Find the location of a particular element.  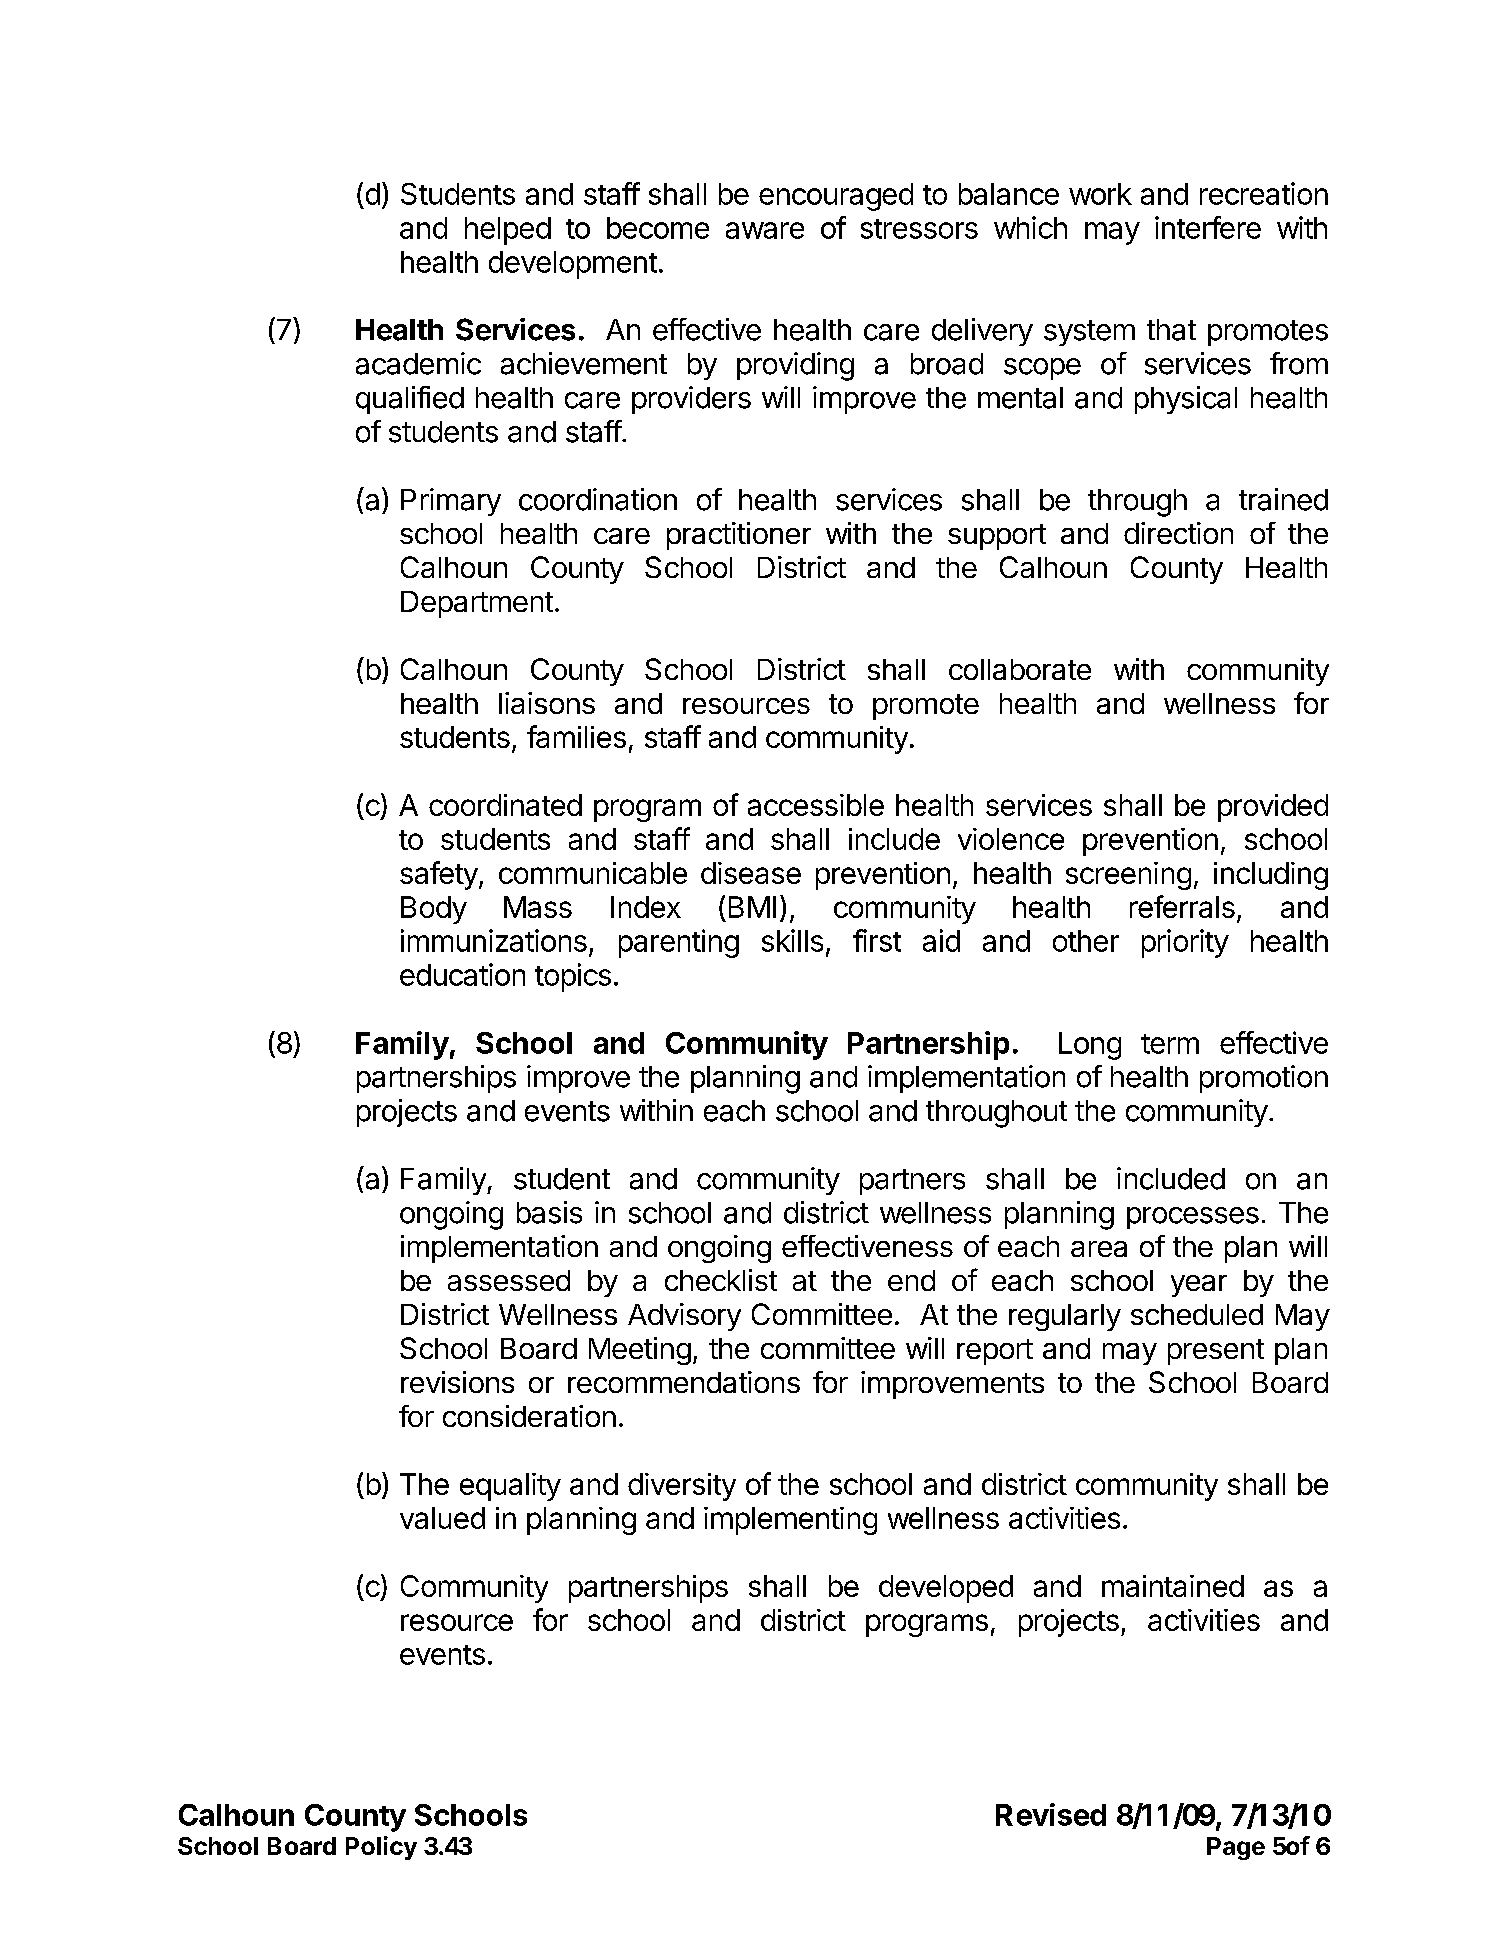

encouraged is located at coordinates (836, 197).
